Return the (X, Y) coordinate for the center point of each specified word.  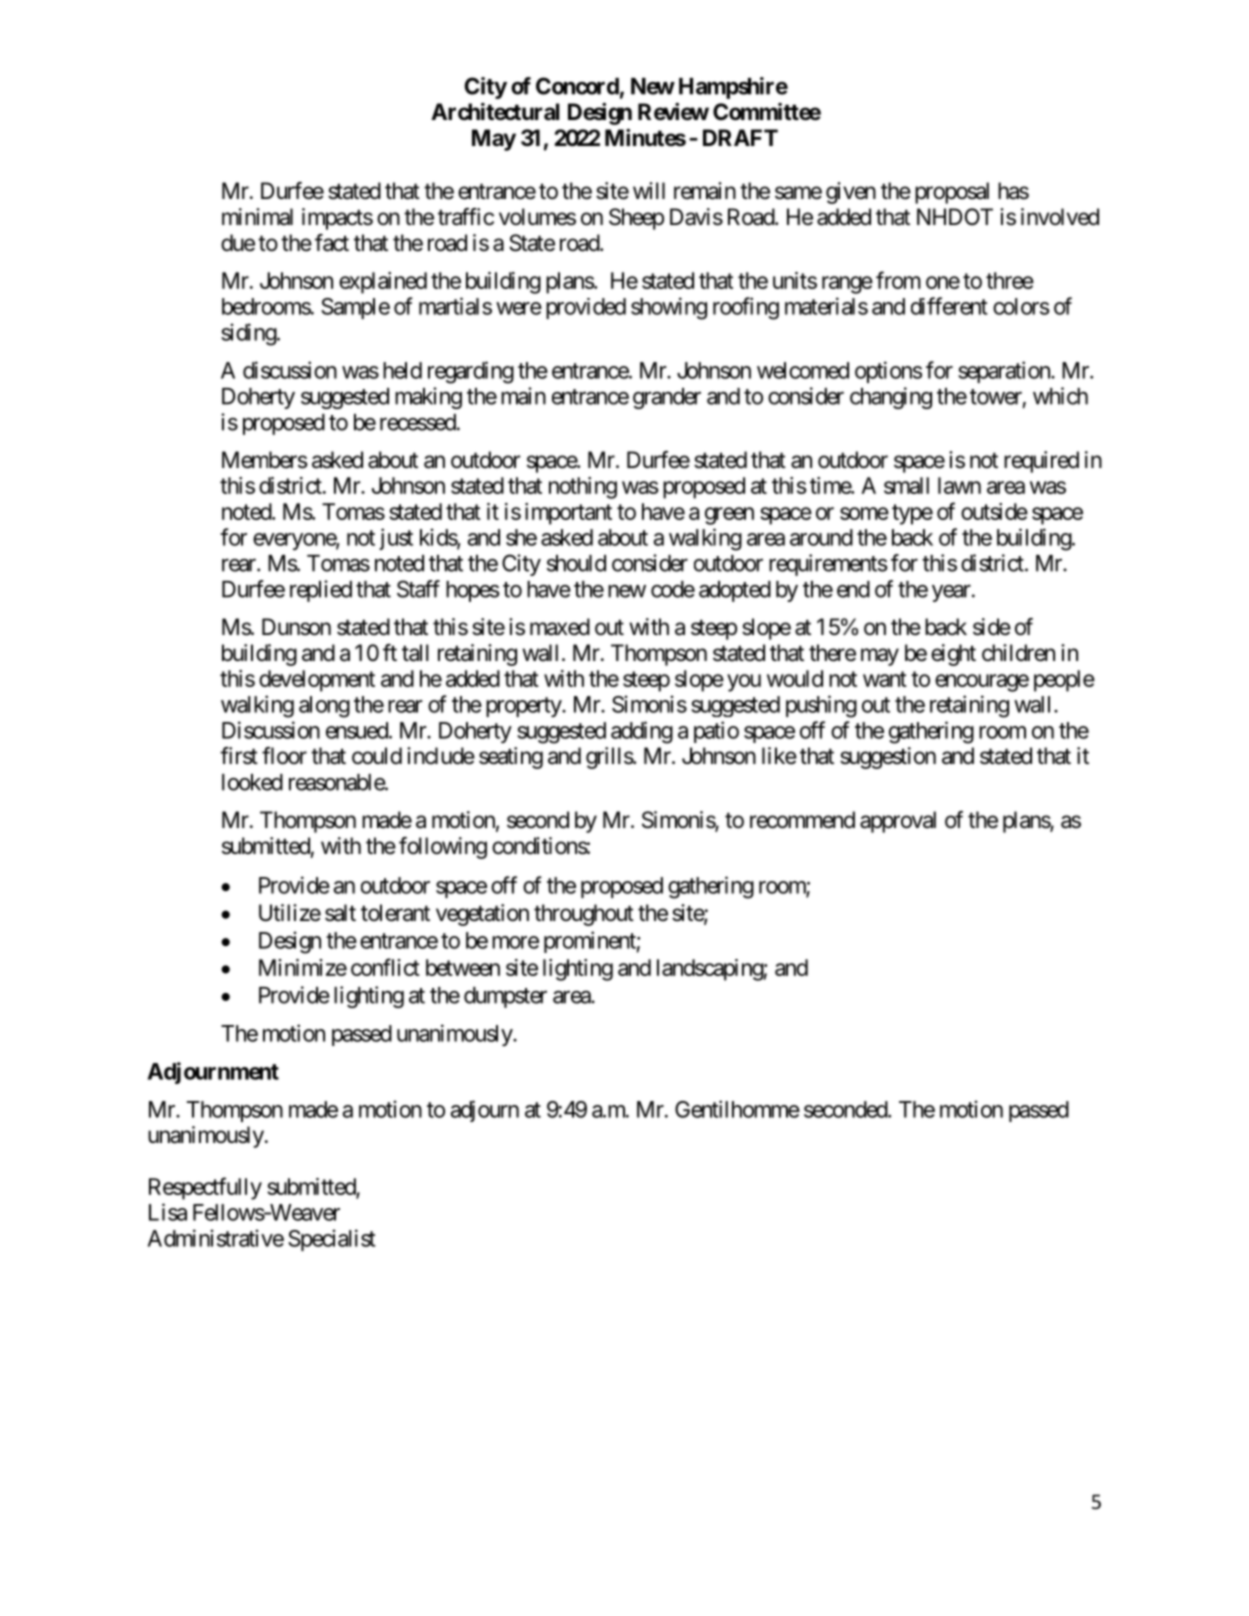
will (649, 190)
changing (891, 398)
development (317, 681)
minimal (257, 217)
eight (953, 655)
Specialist (331, 1240)
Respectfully (205, 1188)
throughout (584, 915)
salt (340, 913)
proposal (952, 193)
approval (898, 822)
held (402, 370)
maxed (560, 627)
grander (667, 398)
